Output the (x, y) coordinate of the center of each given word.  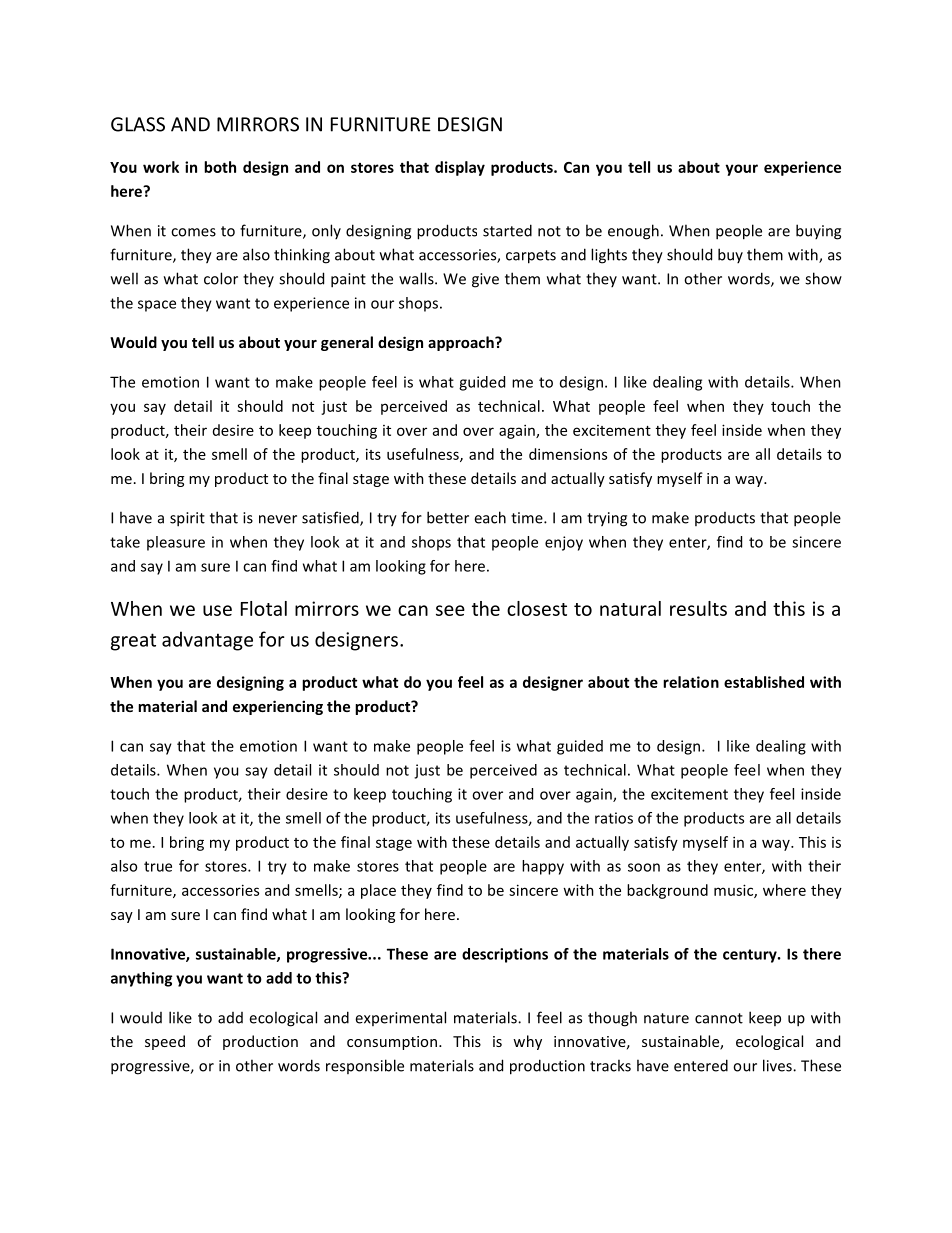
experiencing (278, 707)
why (527, 1042)
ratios (614, 818)
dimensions (568, 454)
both (220, 167)
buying (818, 232)
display (460, 168)
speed (165, 1042)
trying (607, 519)
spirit (187, 519)
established (764, 682)
